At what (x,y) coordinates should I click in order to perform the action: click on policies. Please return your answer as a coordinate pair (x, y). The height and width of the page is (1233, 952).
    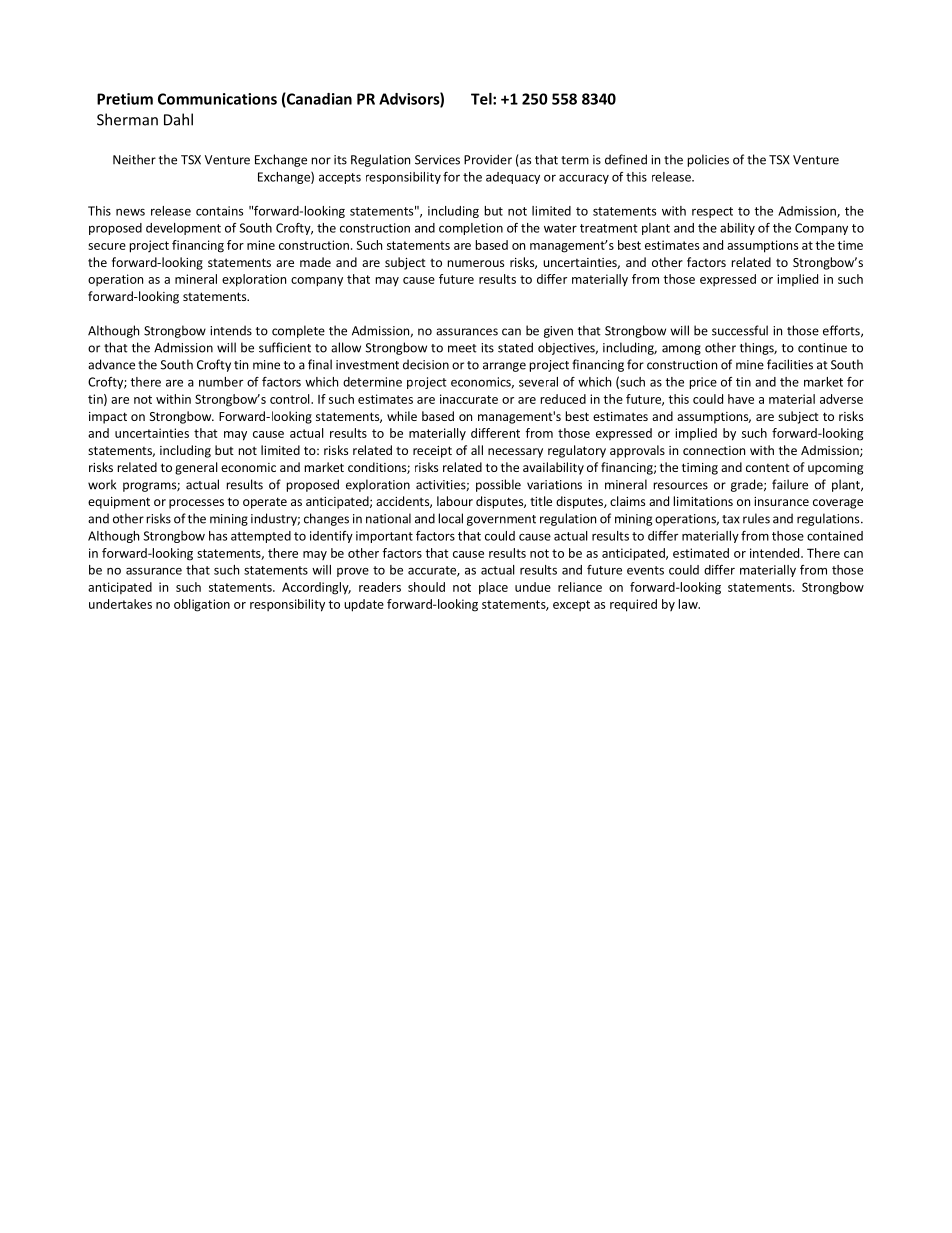
    Looking at the image, I should click on (708, 160).
